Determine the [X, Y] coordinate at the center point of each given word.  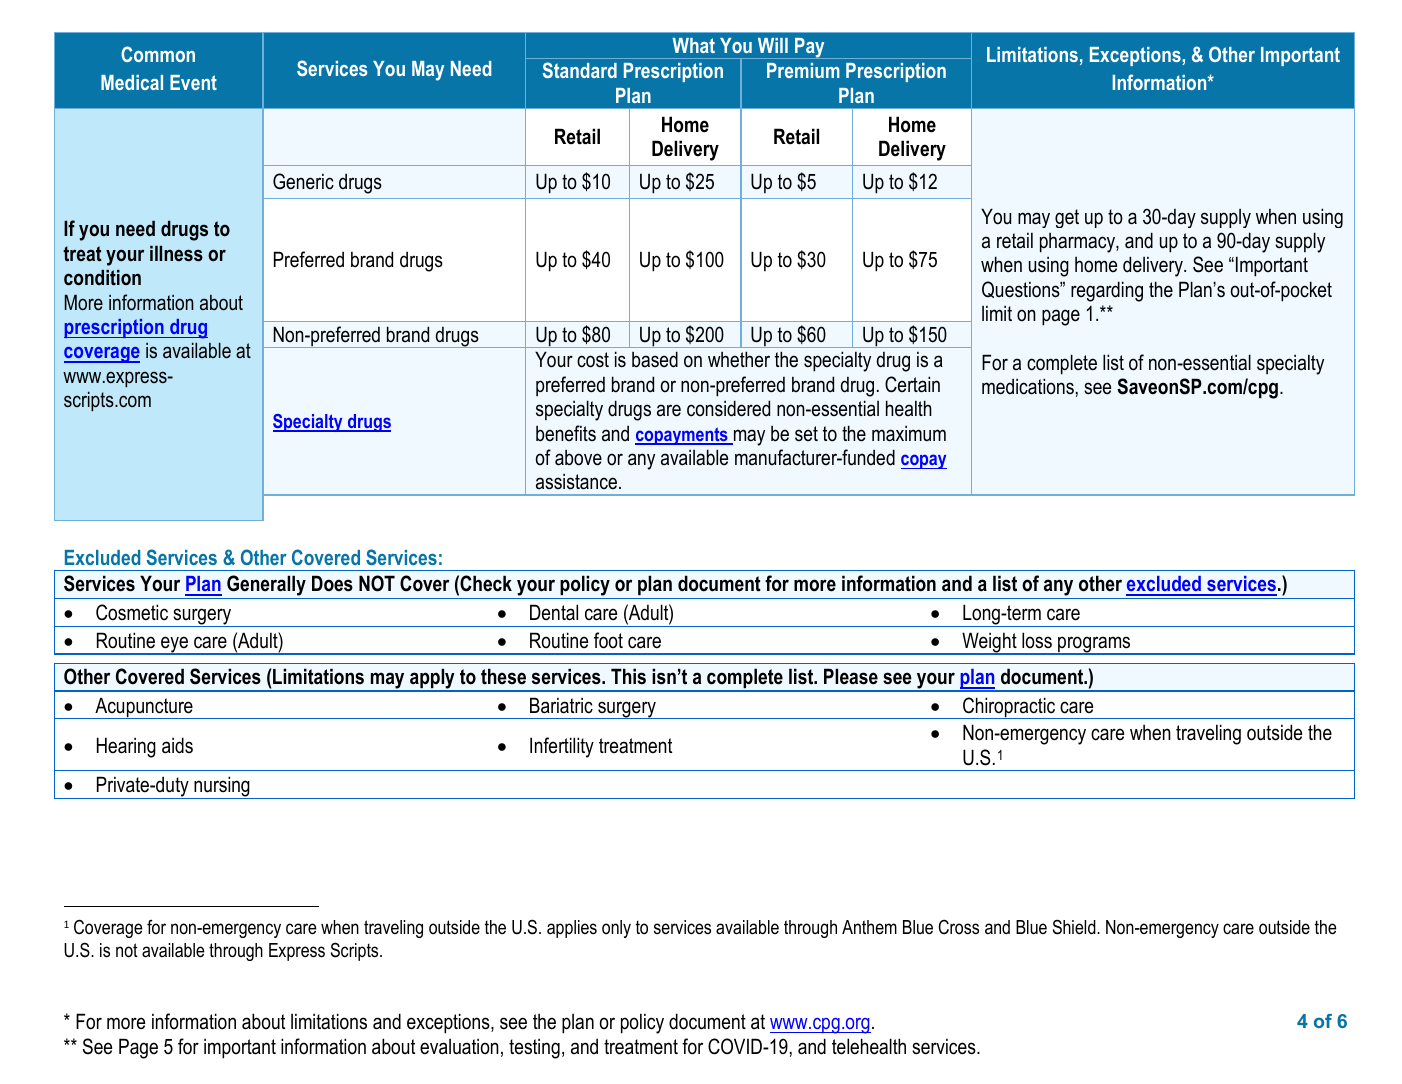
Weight [989, 643]
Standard [580, 70]
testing [534, 1048]
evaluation [459, 1046]
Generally [266, 587]
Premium [803, 70]
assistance [578, 482]
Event [193, 82]
